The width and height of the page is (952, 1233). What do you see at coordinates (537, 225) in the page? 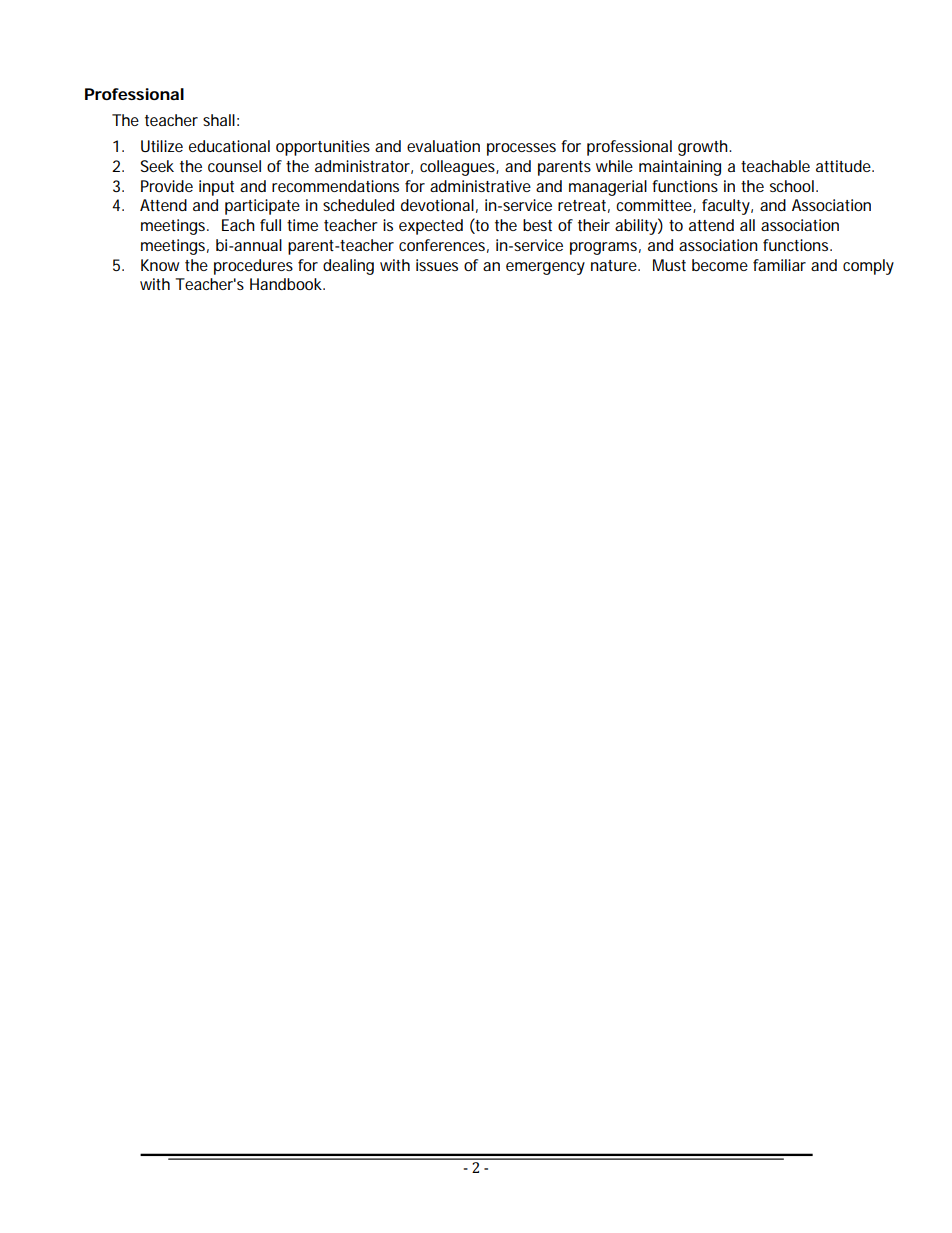
I see `best` at bounding box center [537, 225].
